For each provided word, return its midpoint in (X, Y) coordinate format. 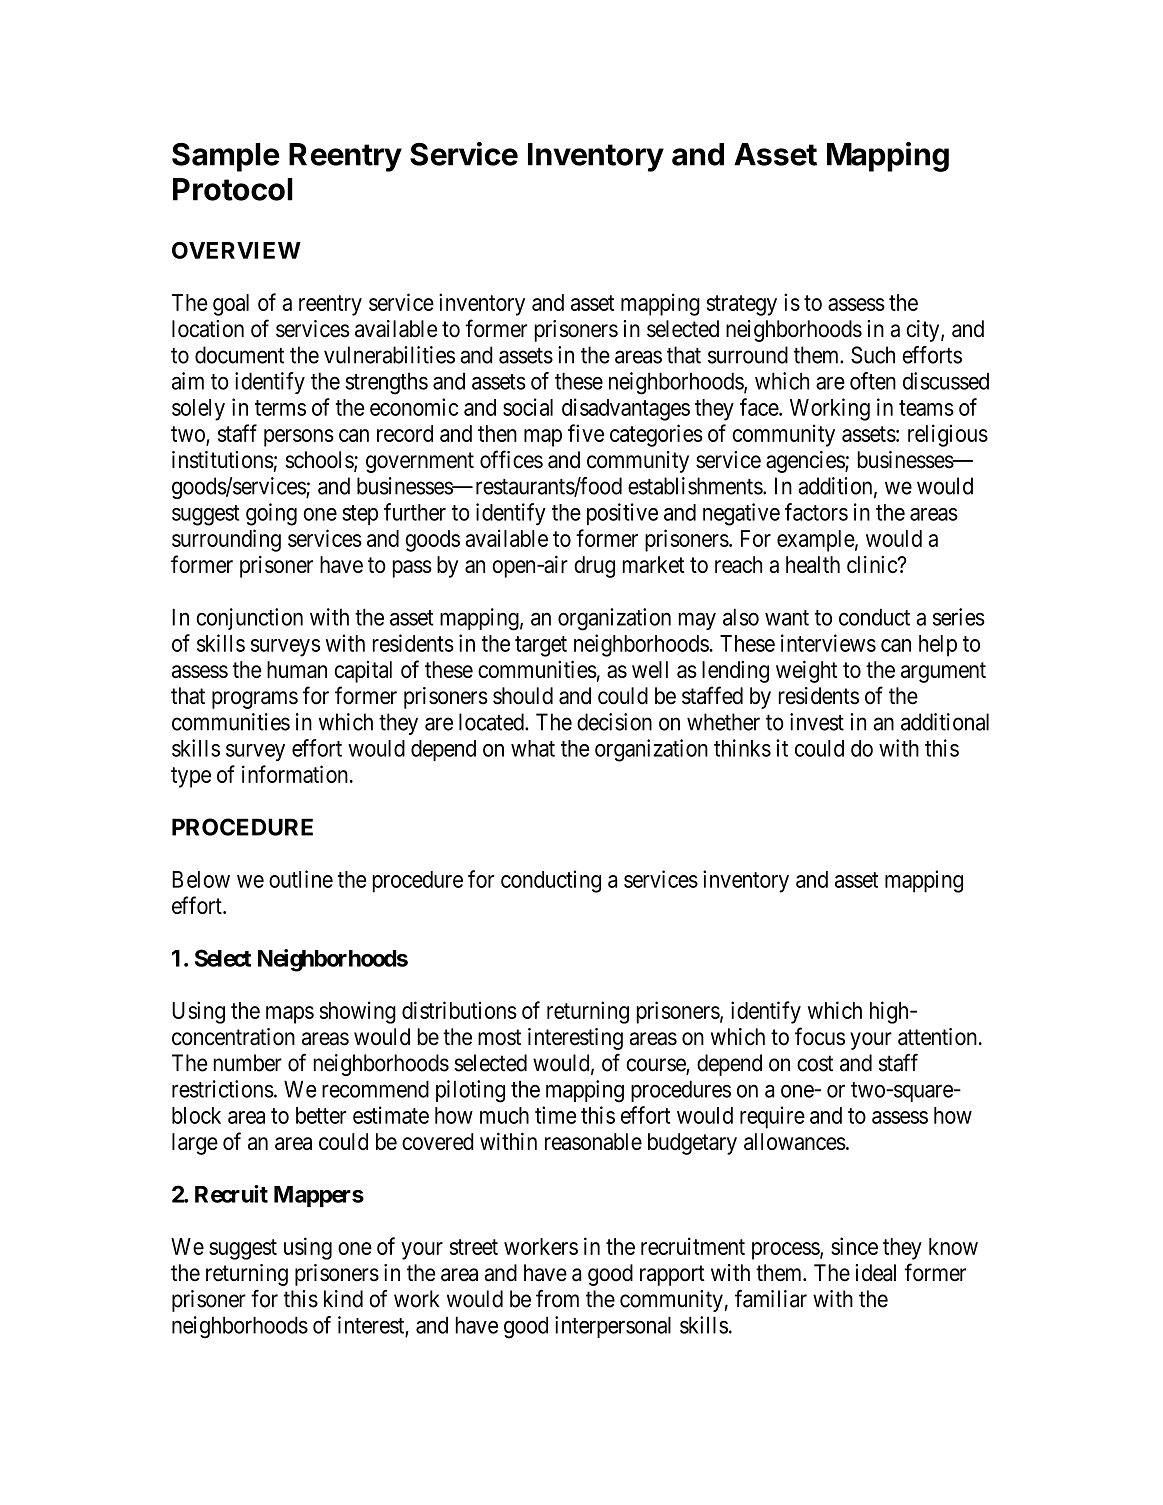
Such (873, 355)
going (271, 514)
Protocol (233, 189)
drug (594, 567)
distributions (459, 1010)
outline (301, 879)
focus (820, 1036)
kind (343, 1299)
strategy (742, 305)
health (813, 564)
